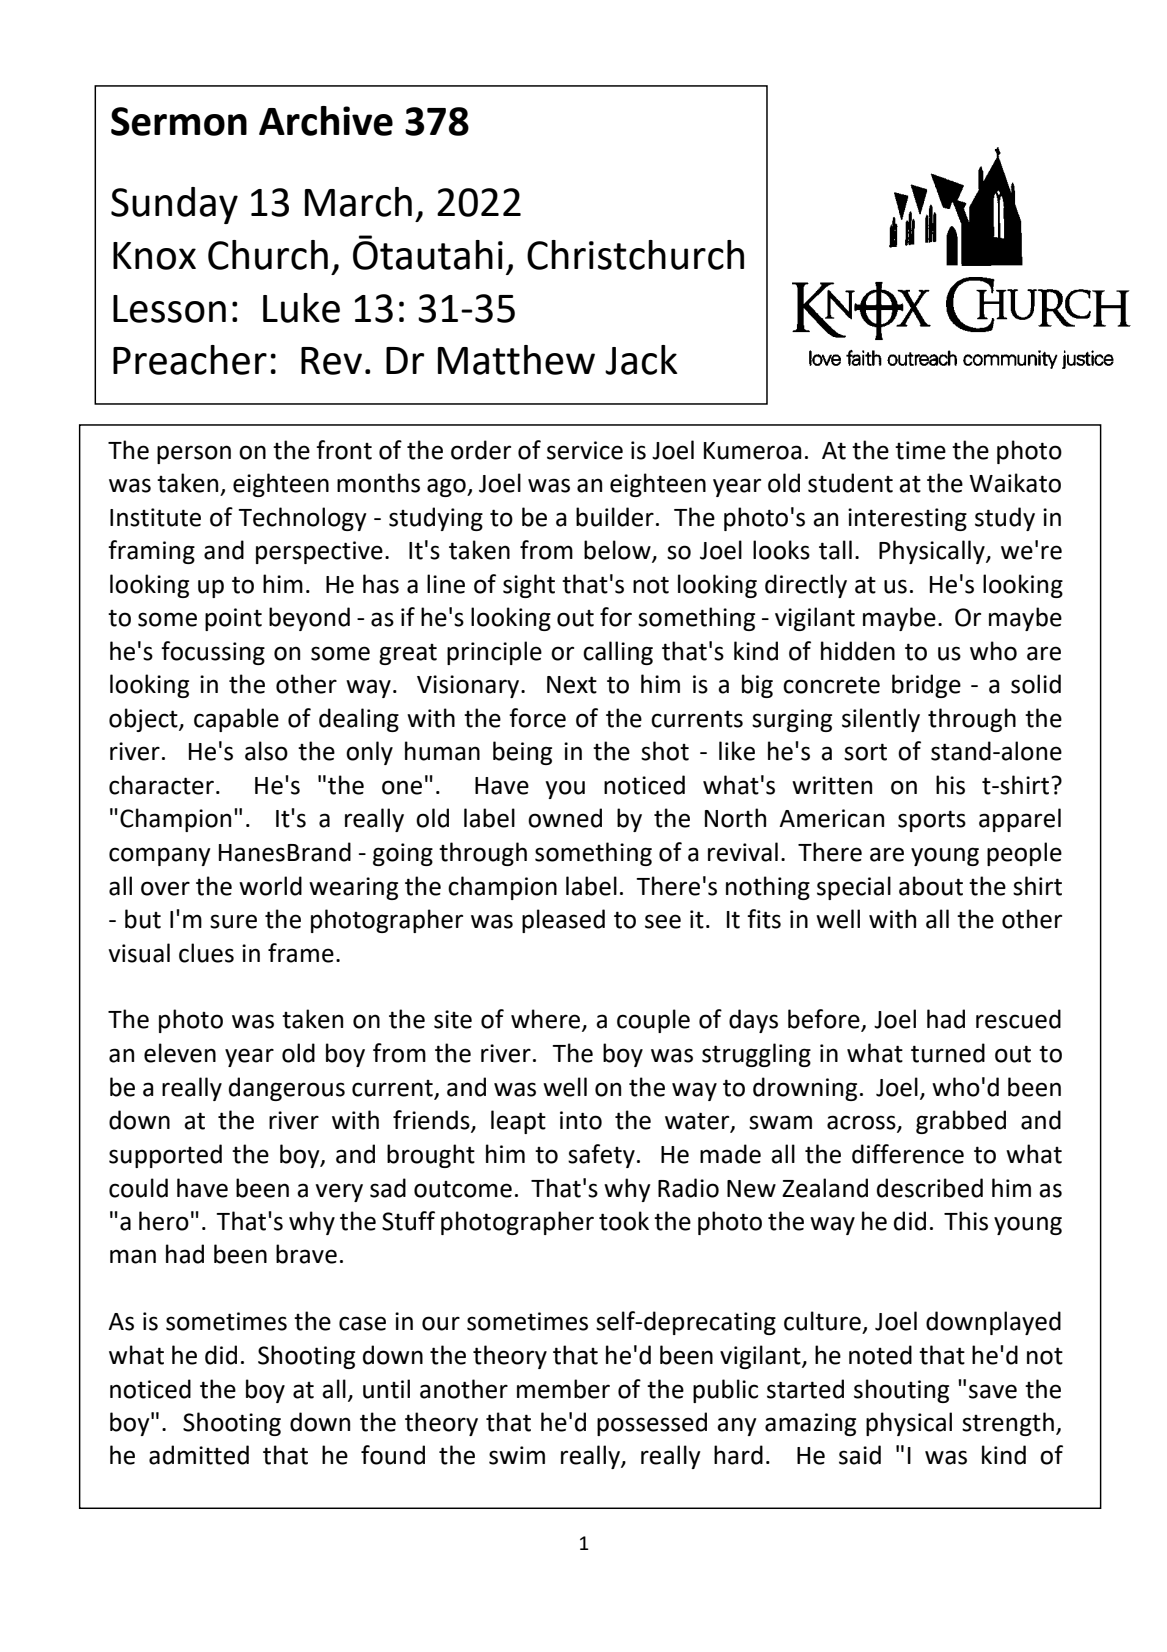  I want to click on point, so click(233, 619).
